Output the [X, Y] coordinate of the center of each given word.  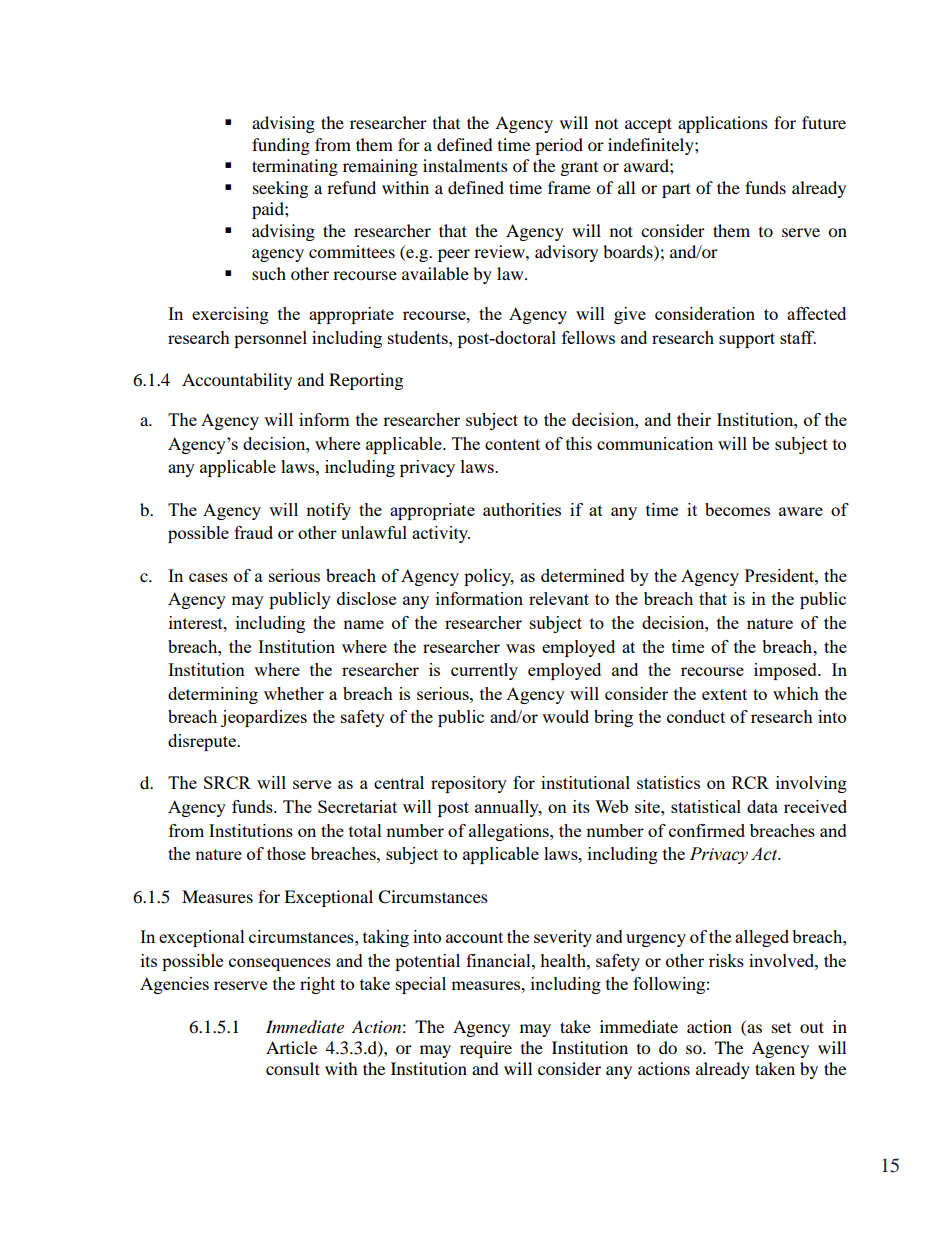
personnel [270, 339]
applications [723, 124]
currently [484, 671]
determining [213, 695]
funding [281, 146]
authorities [522, 509]
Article [291, 1047]
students [419, 337]
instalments [465, 165]
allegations [510, 832]
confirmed [707, 830]
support [747, 340]
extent [724, 694]
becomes [737, 509]
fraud [253, 532]
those [286, 853]
